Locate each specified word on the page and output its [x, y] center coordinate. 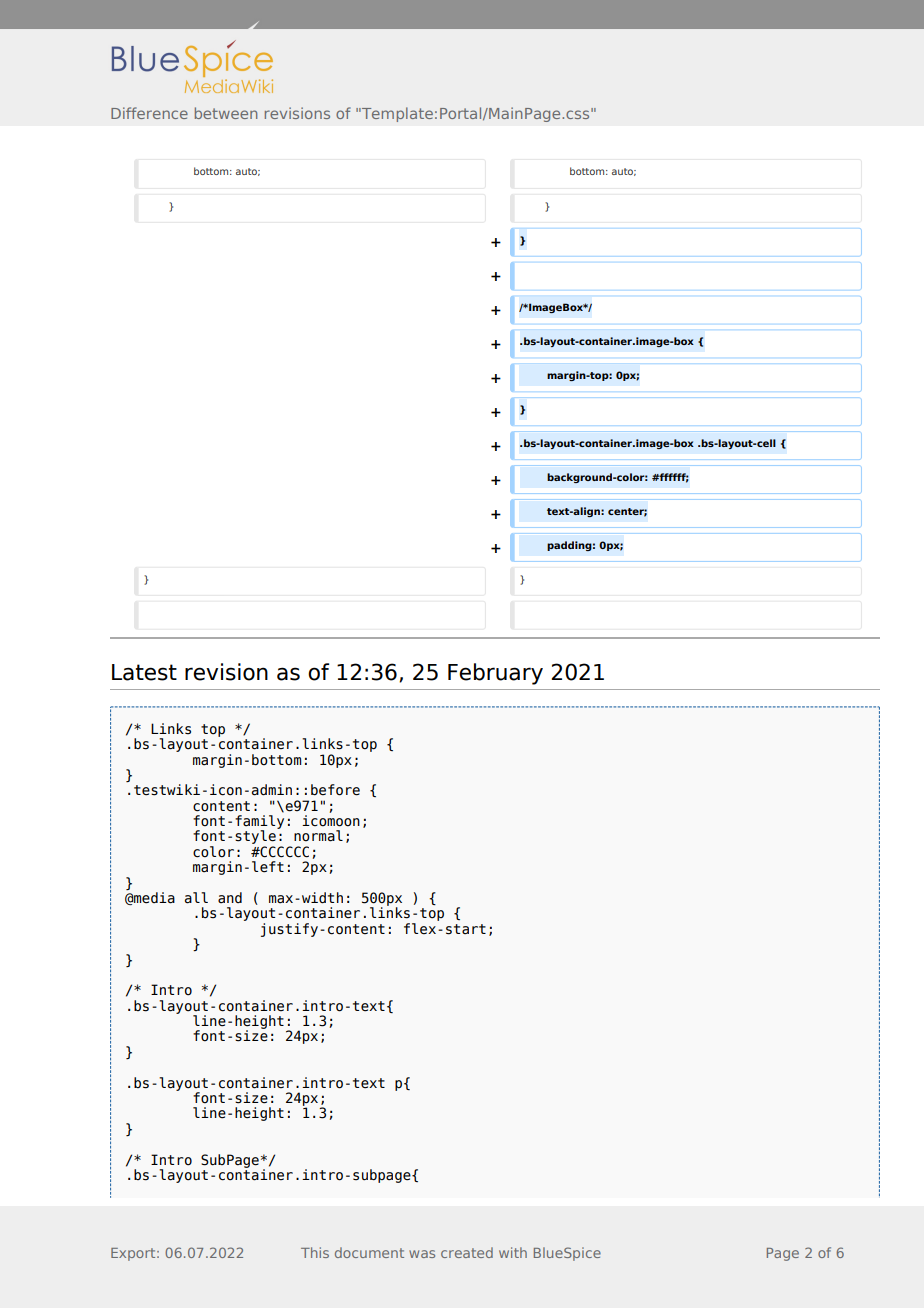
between [226, 113]
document [369, 1252]
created [467, 1252]
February [495, 674]
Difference [149, 113]
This [315, 1252]
